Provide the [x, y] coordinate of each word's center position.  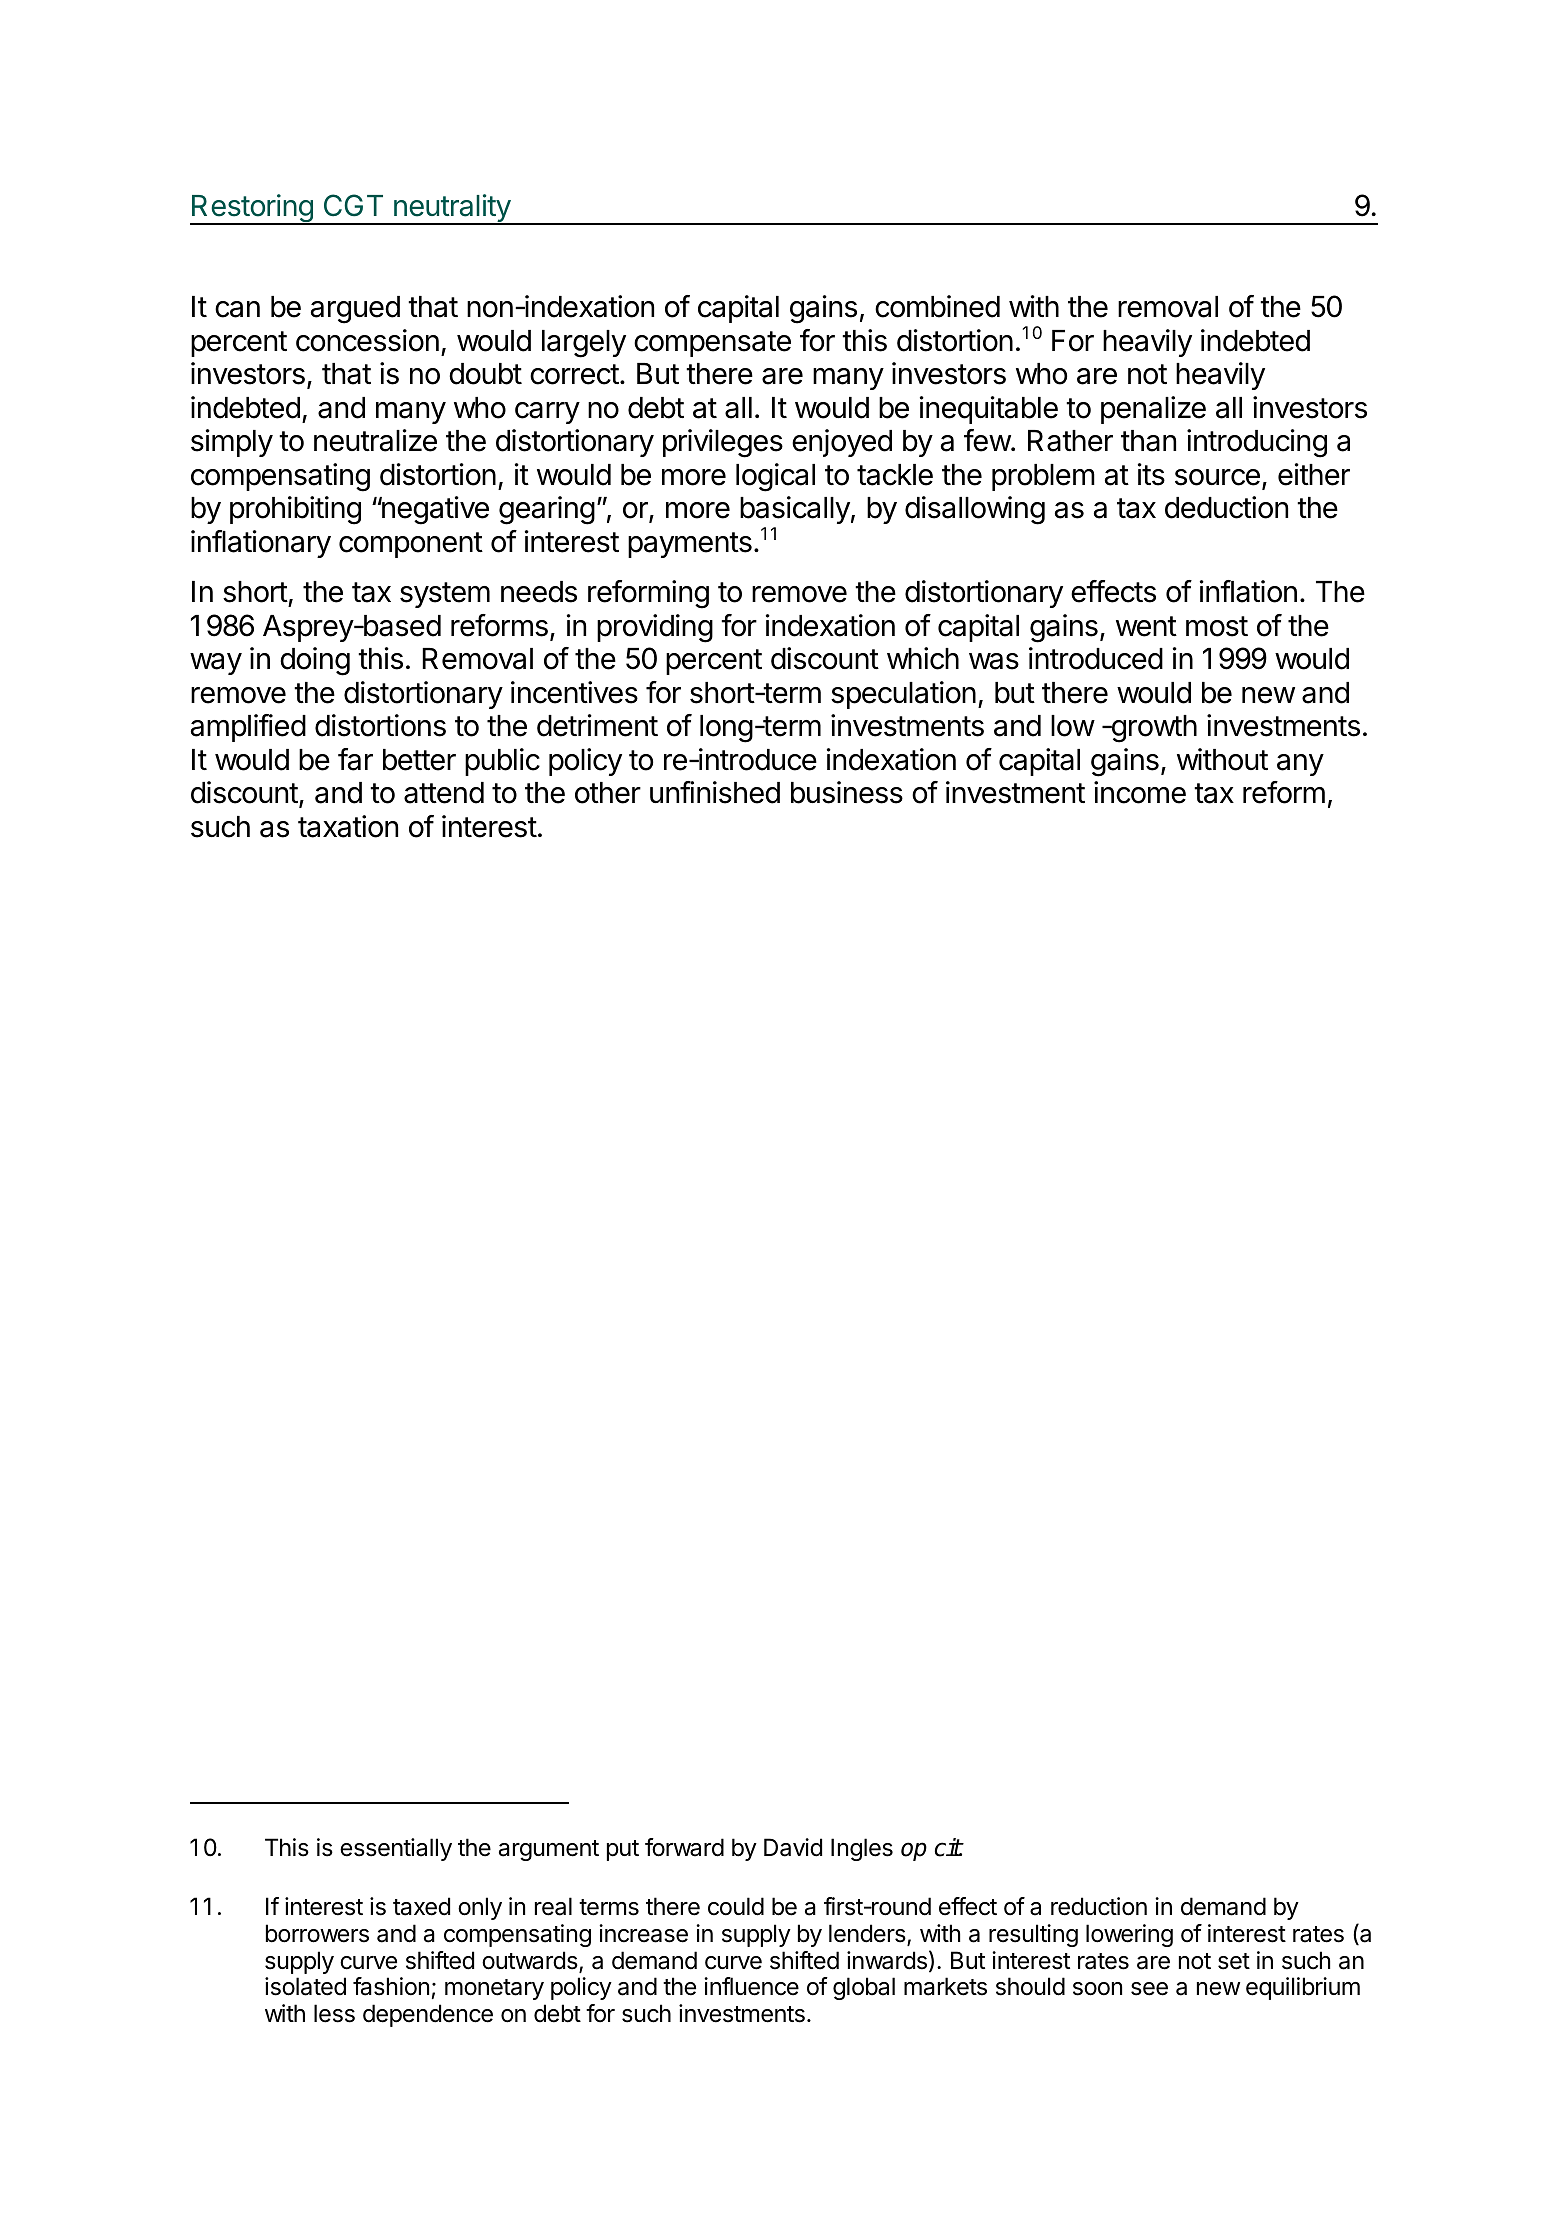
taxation [348, 826]
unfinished [715, 792]
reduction [1099, 1906]
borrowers [317, 1933]
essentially [396, 1849]
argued [355, 310]
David [793, 1847]
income [1140, 792]
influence [751, 1986]
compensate [712, 344]
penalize [1153, 410]
